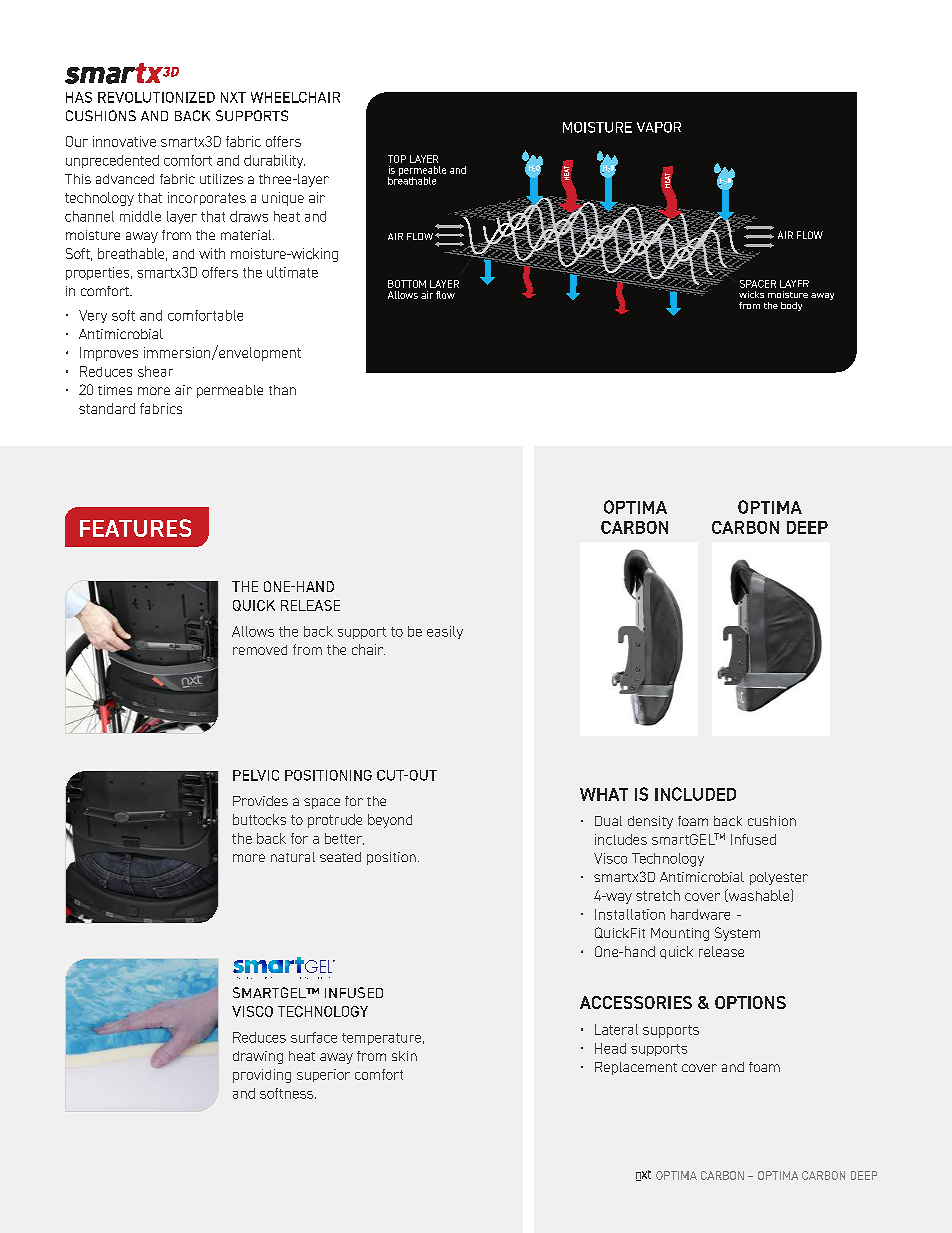 This screenshot has height=1233, width=952. I want to click on density, so click(650, 822).
